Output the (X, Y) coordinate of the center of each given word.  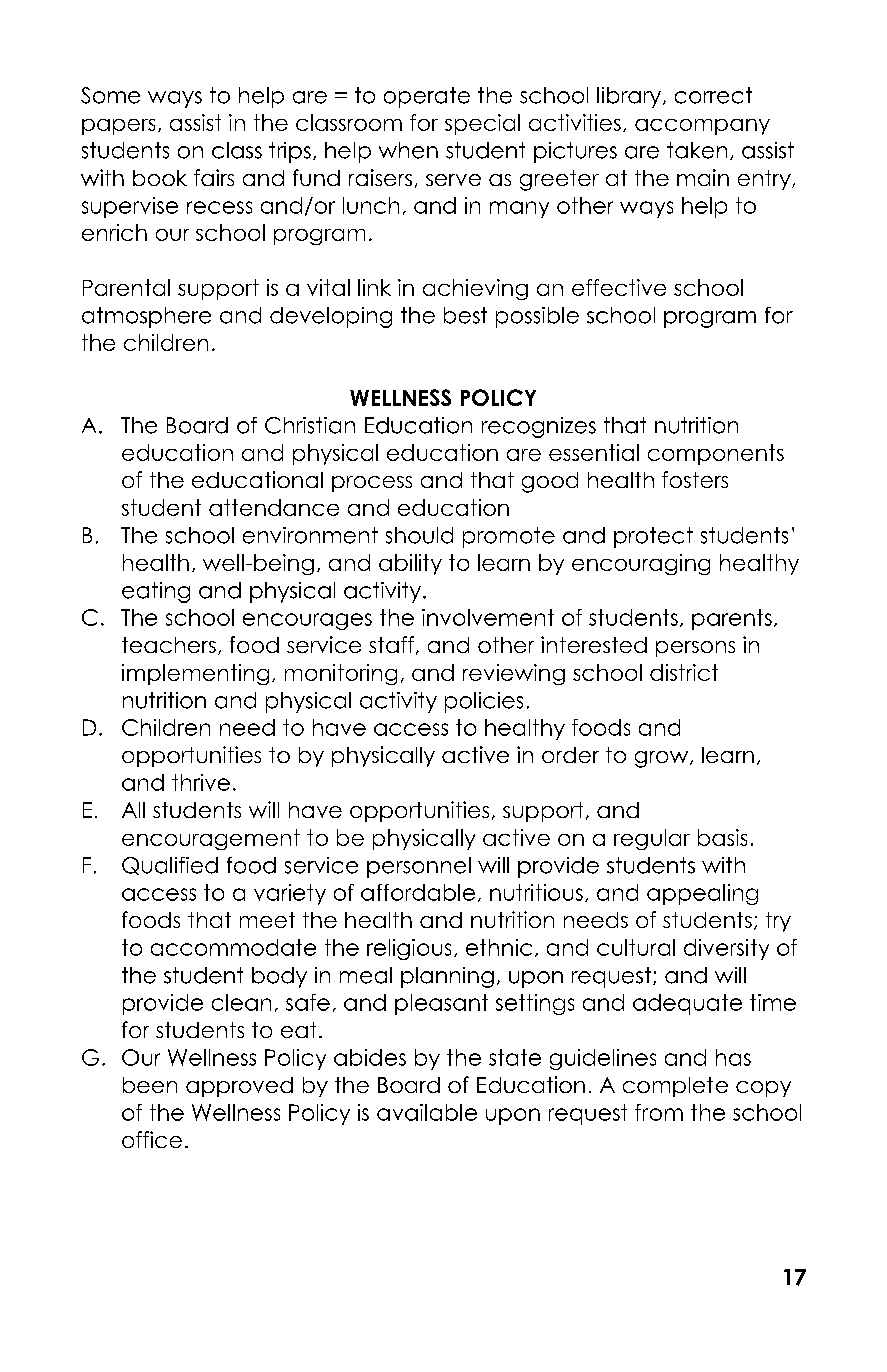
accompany (702, 127)
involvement (488, 617)
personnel (419, 867)
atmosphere (146, 317)
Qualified (170, 866)
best (465, 315)
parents (732, 619)
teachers (169, 645)
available (427, 1112)
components (716, 454)
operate (427, 97)
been (150, 1085)
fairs (214, 177)
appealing (702, 894)
